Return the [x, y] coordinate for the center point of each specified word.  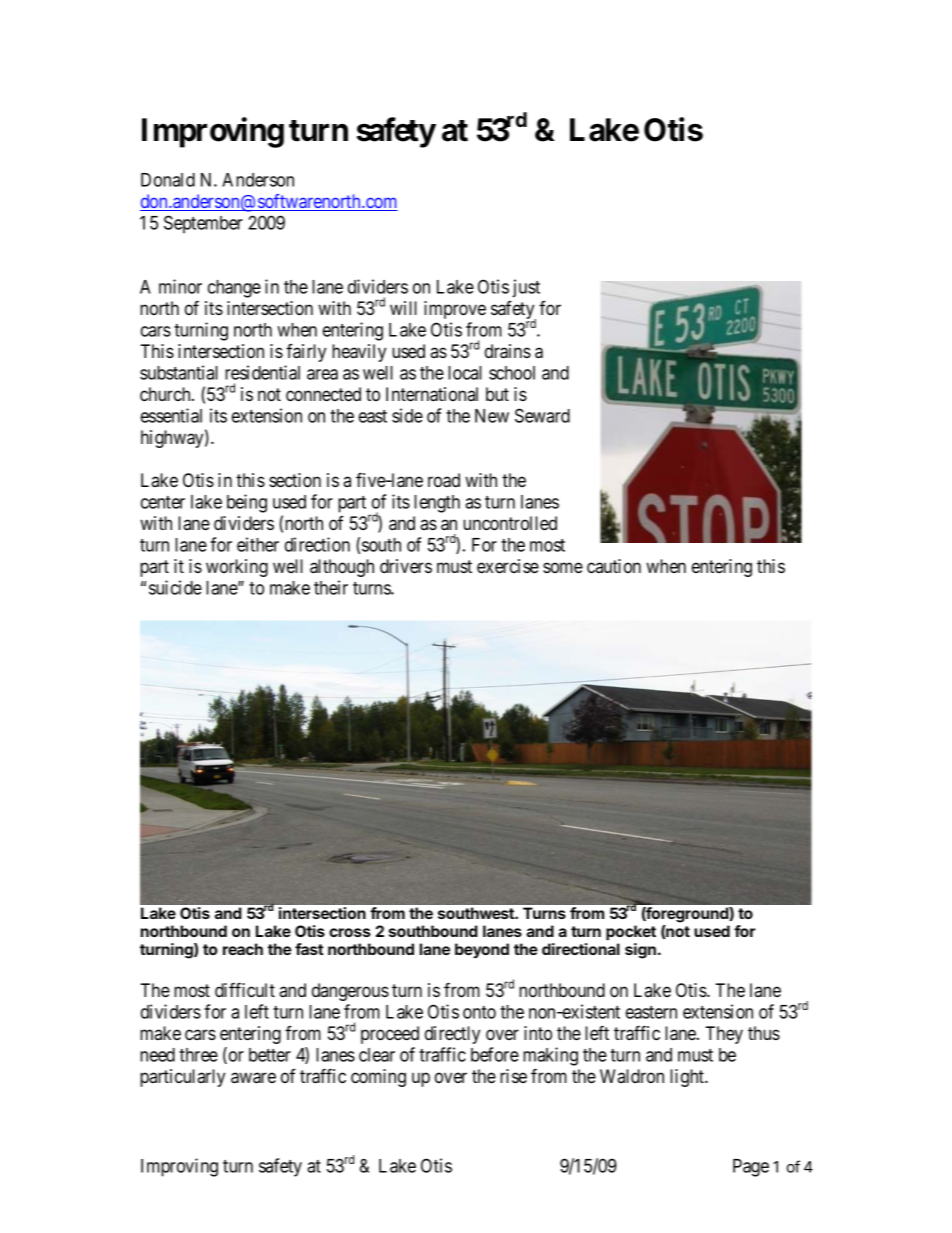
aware [253, 1078]
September [203, 224]
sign [640, 951]
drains [508, 351]
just [526, 288]
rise [513, 1076]
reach [243, 949]
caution [614, 566]
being [247, 503]
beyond [482, 951]
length [437, 504]
